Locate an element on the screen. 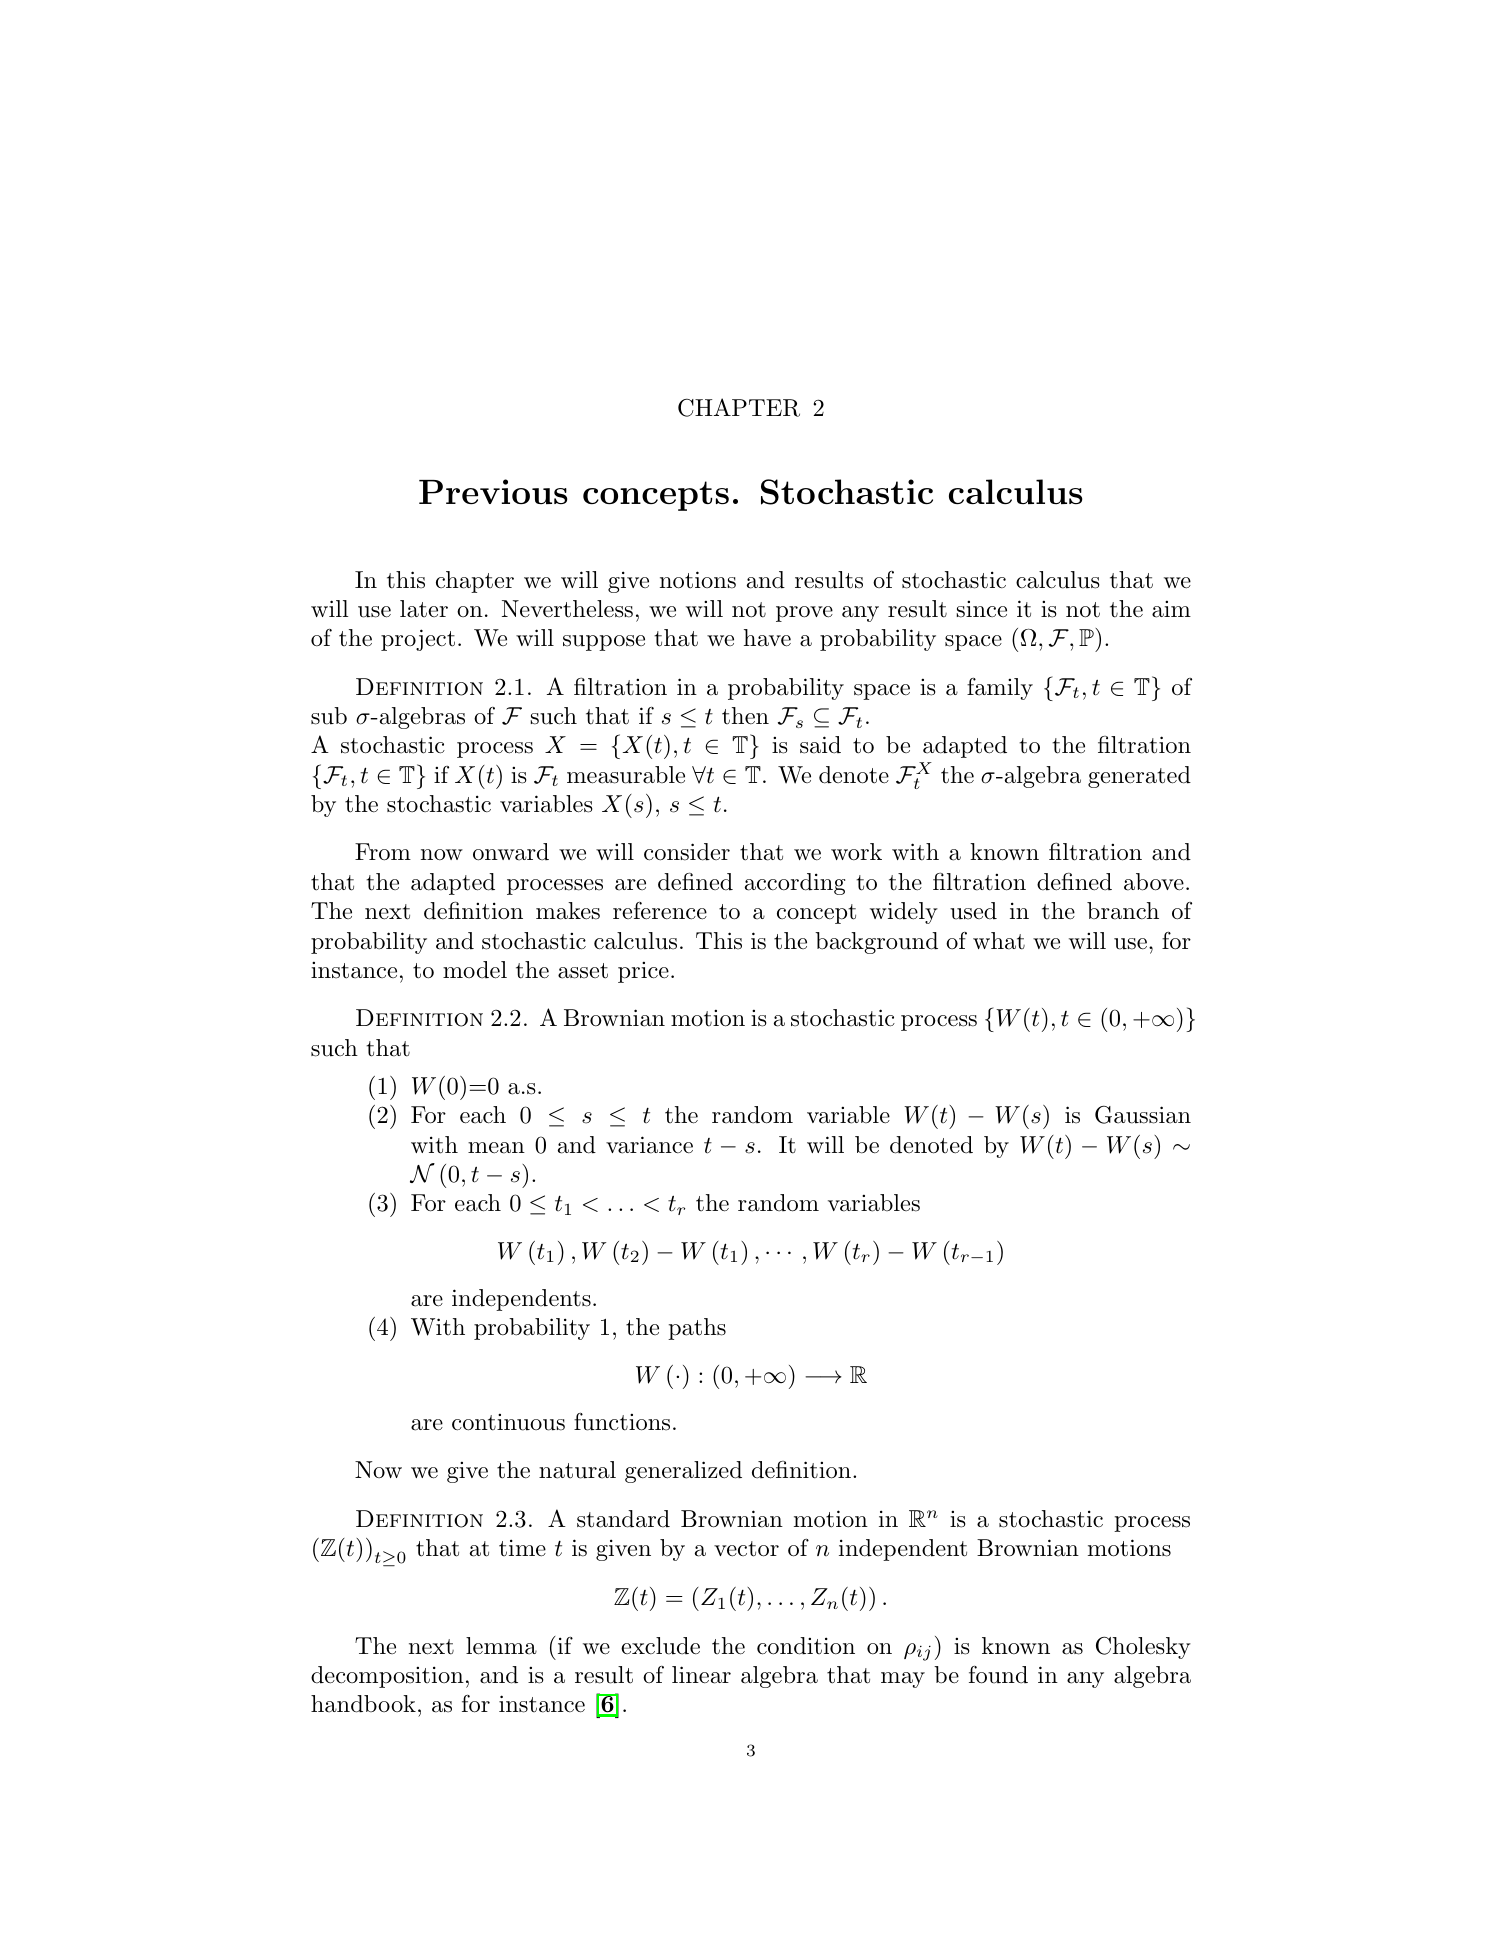  sub is located at coordinates (329, 716).
